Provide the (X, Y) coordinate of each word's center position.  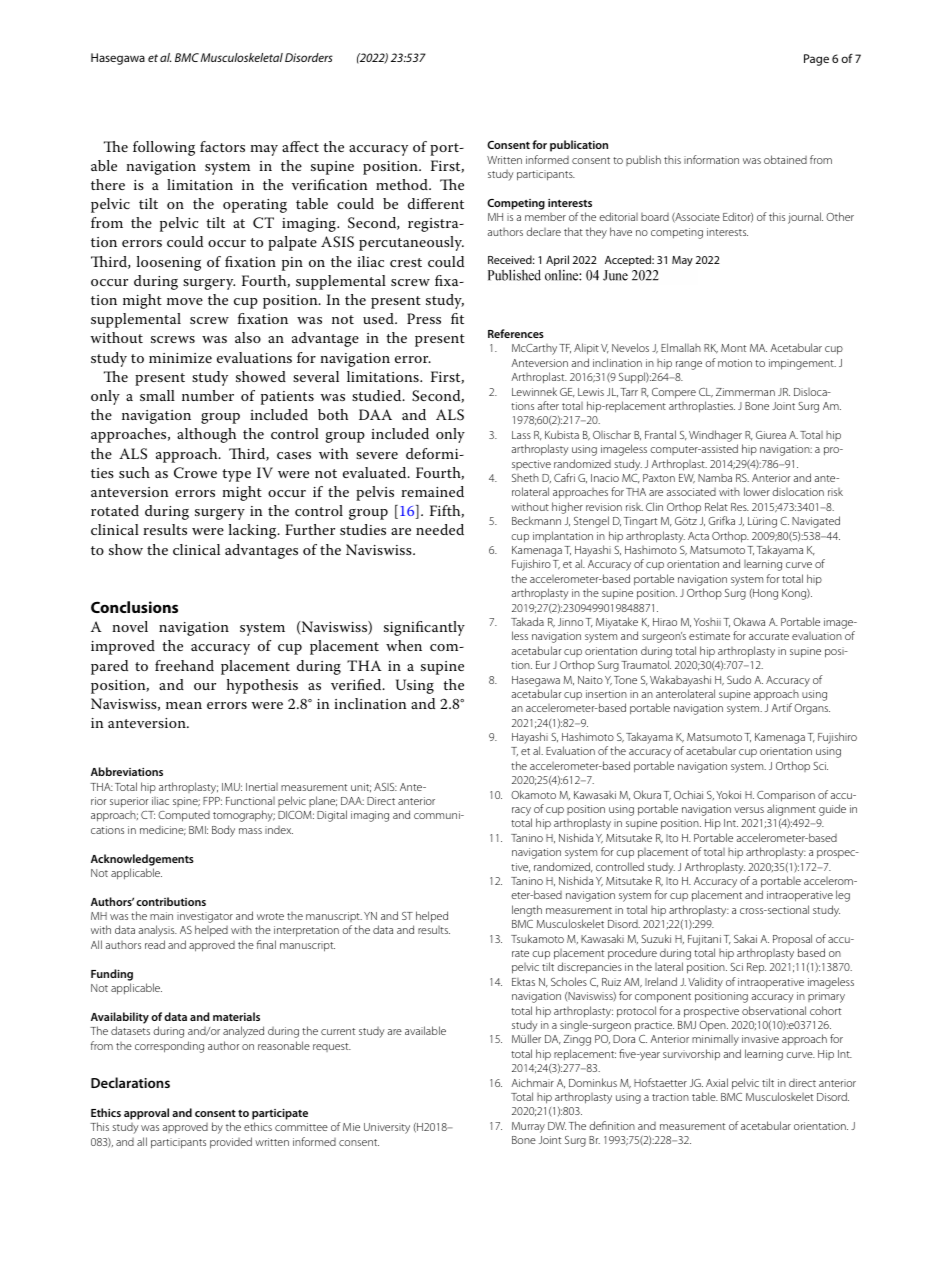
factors (222, 146)
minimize (180, 358)
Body (223, 831)
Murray (528, 1127)
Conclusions (134, 607)
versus (749, 810)
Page (816, 60)
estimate (709, 636)
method (403, 184)
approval (146, 1114)
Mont (733, 348)
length (527, 911)
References (516, 333)
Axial (717, 1082)
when (404, 645)
